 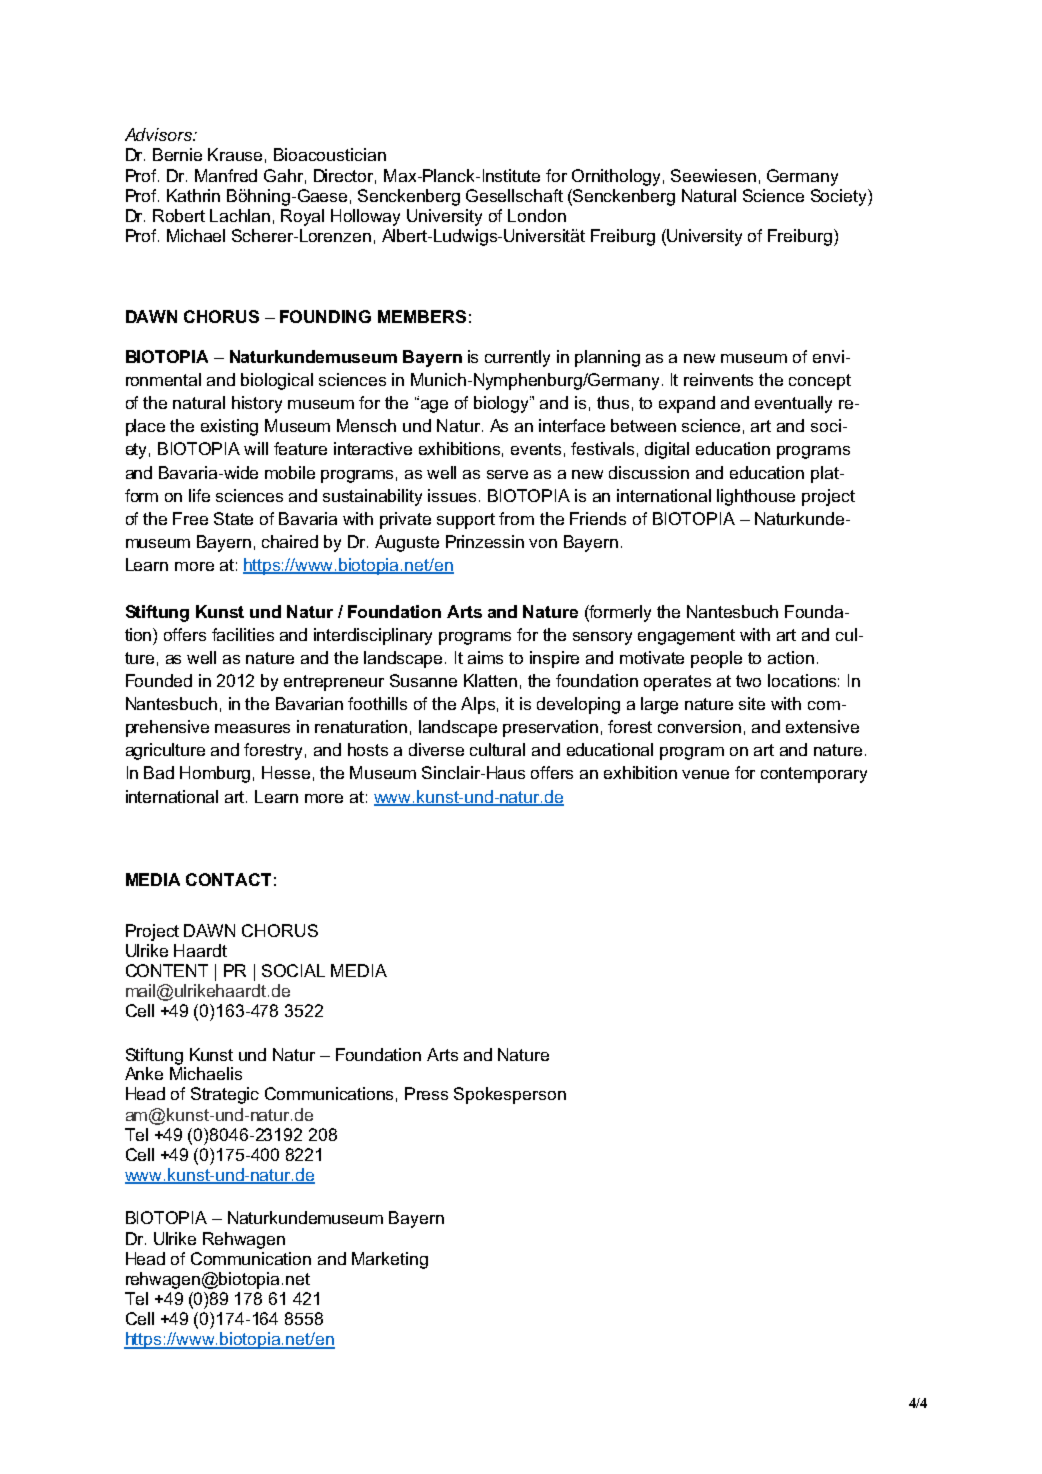 What do you see at coordinates (510, 1095) in the screenshot?
I see `Spokesperson` at bounding box center [510, 1095].
